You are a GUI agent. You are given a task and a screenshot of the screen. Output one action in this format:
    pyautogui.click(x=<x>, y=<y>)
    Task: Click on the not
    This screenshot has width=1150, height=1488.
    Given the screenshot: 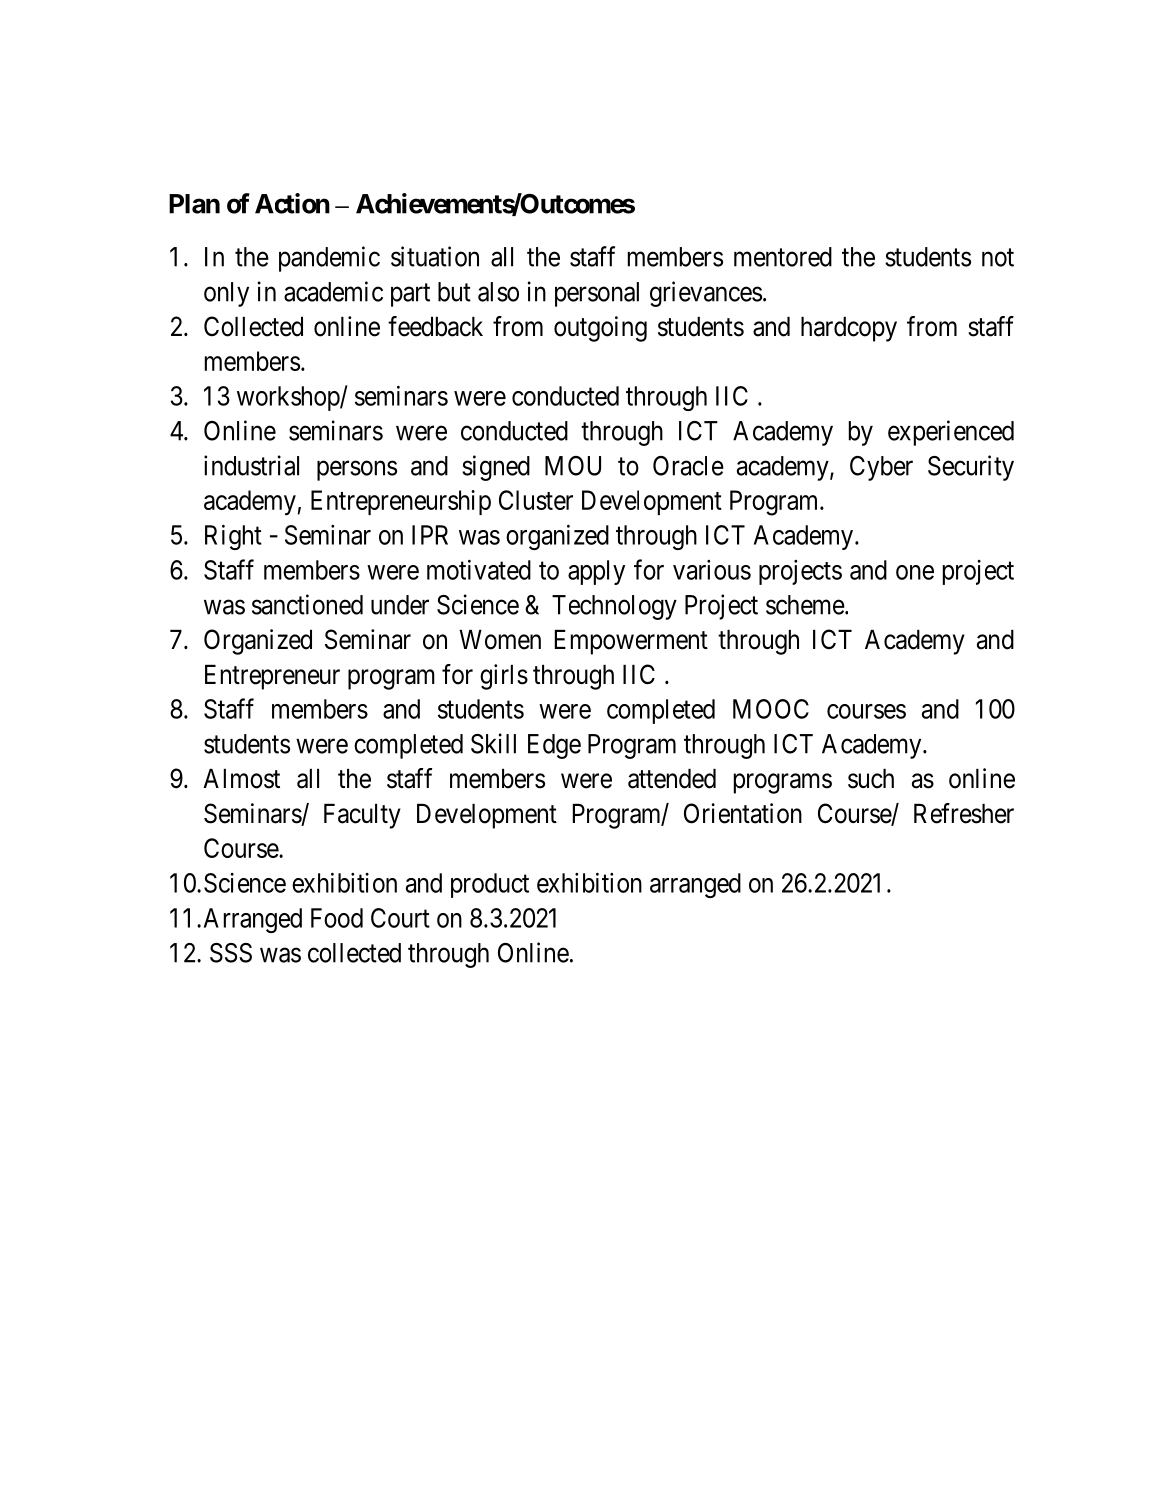 What is the action you would take?
    pyautogui.click(x=998, y=258)
